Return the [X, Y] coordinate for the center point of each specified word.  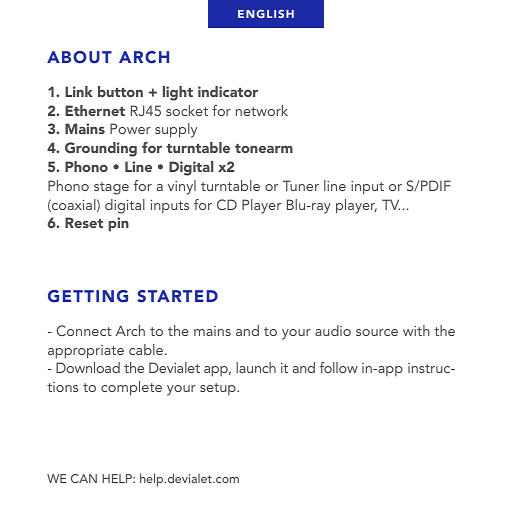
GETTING [88, 296]
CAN [84, 478]
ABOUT [79, 57]
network [262, 110]
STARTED [177, 296]
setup [219, 389]
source [377, 332]
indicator [228, 91]
